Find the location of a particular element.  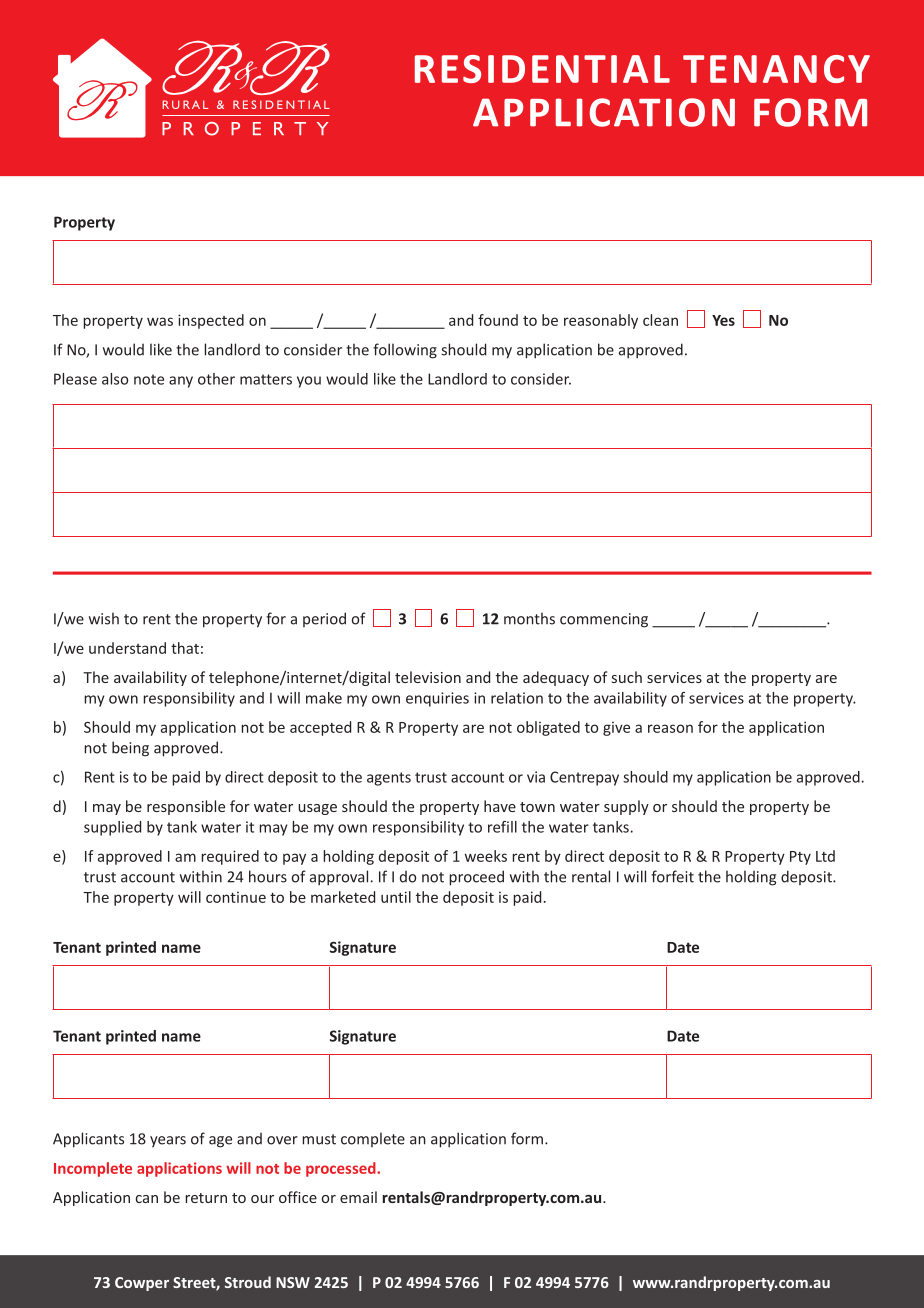

was is located at coordinates (160, 321).
